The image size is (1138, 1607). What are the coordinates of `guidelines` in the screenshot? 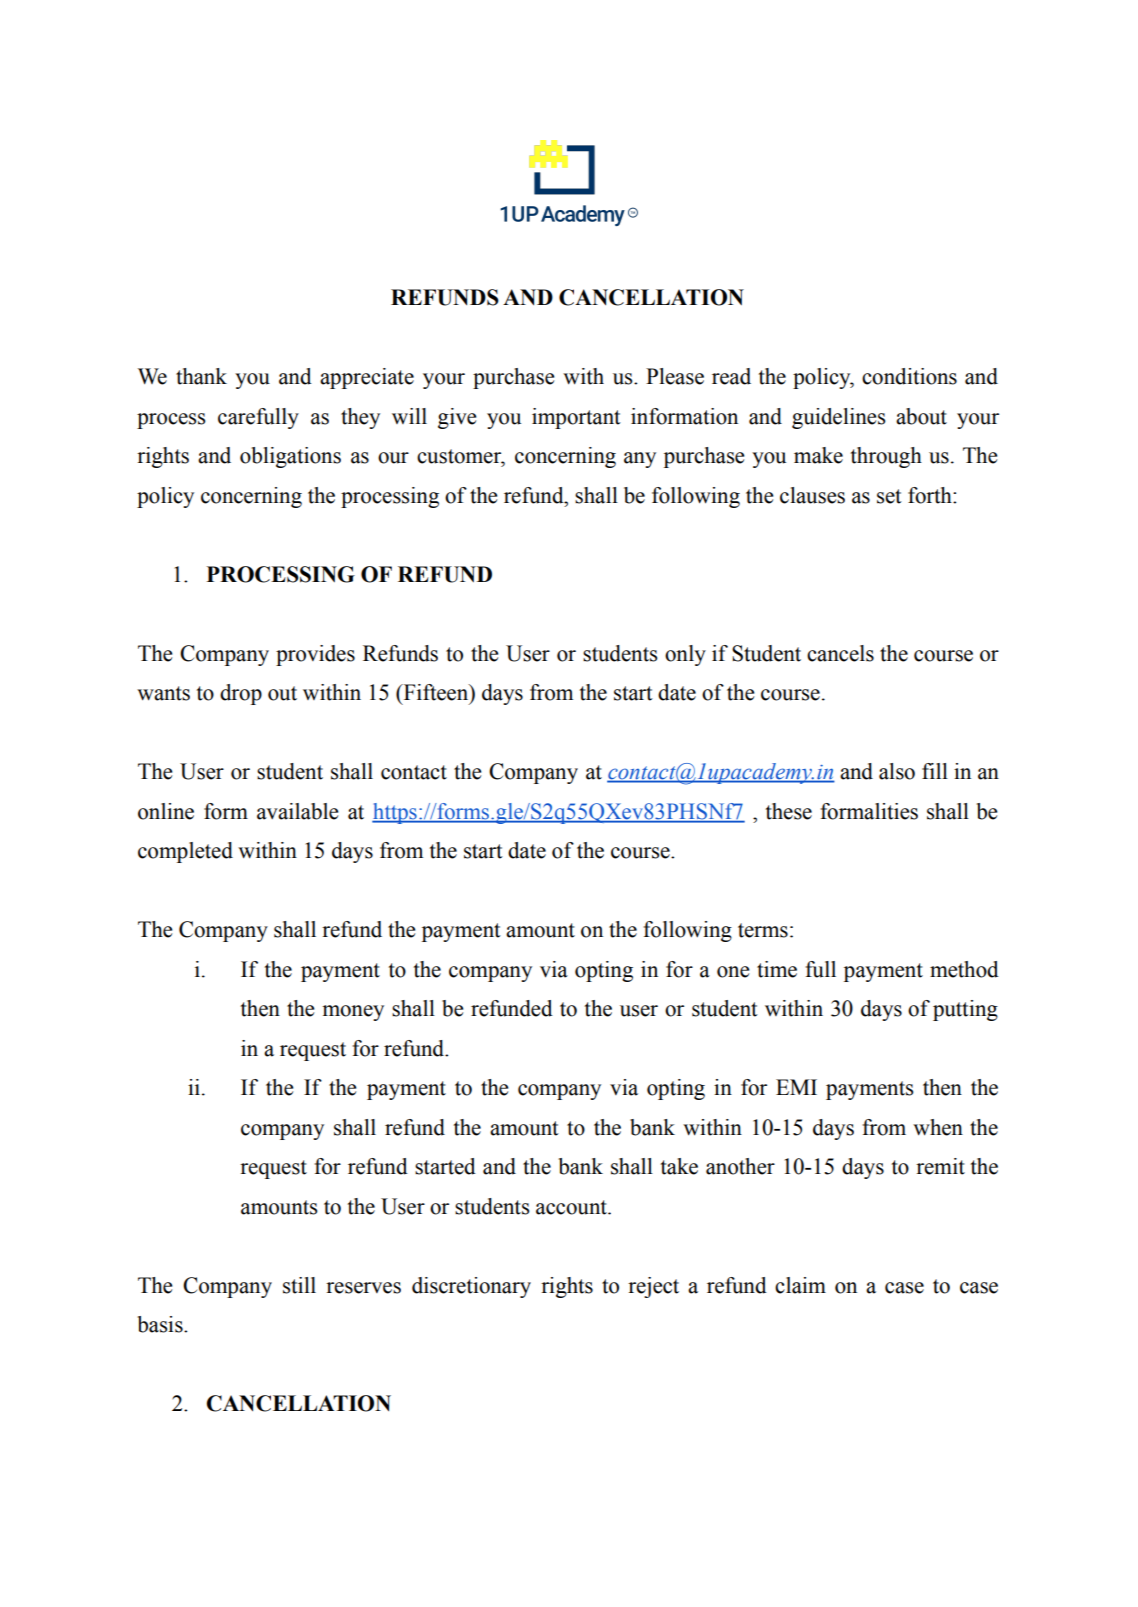 It's located at (838, 418).
